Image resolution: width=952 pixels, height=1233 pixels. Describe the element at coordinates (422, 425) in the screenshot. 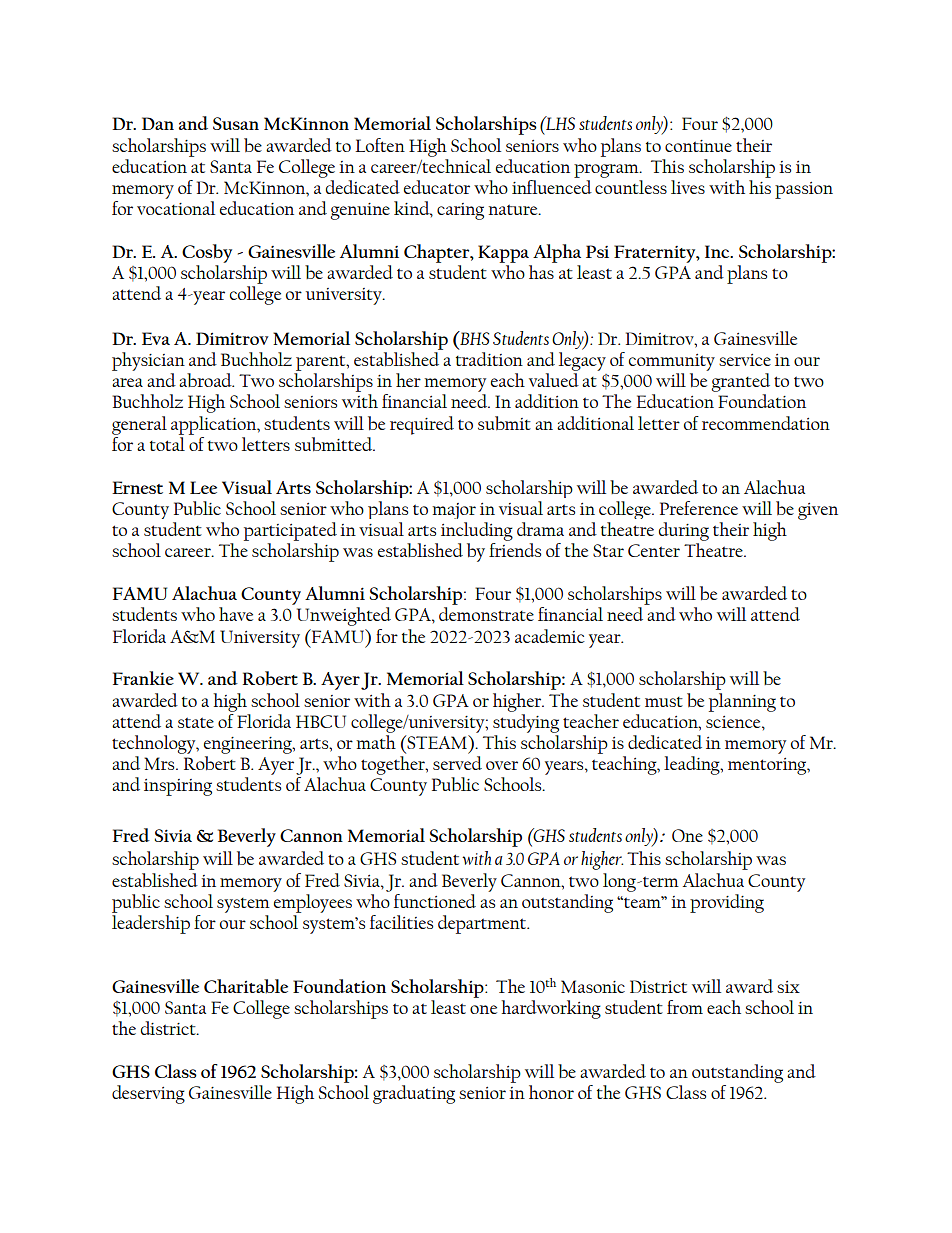

I see `required` at that location.
